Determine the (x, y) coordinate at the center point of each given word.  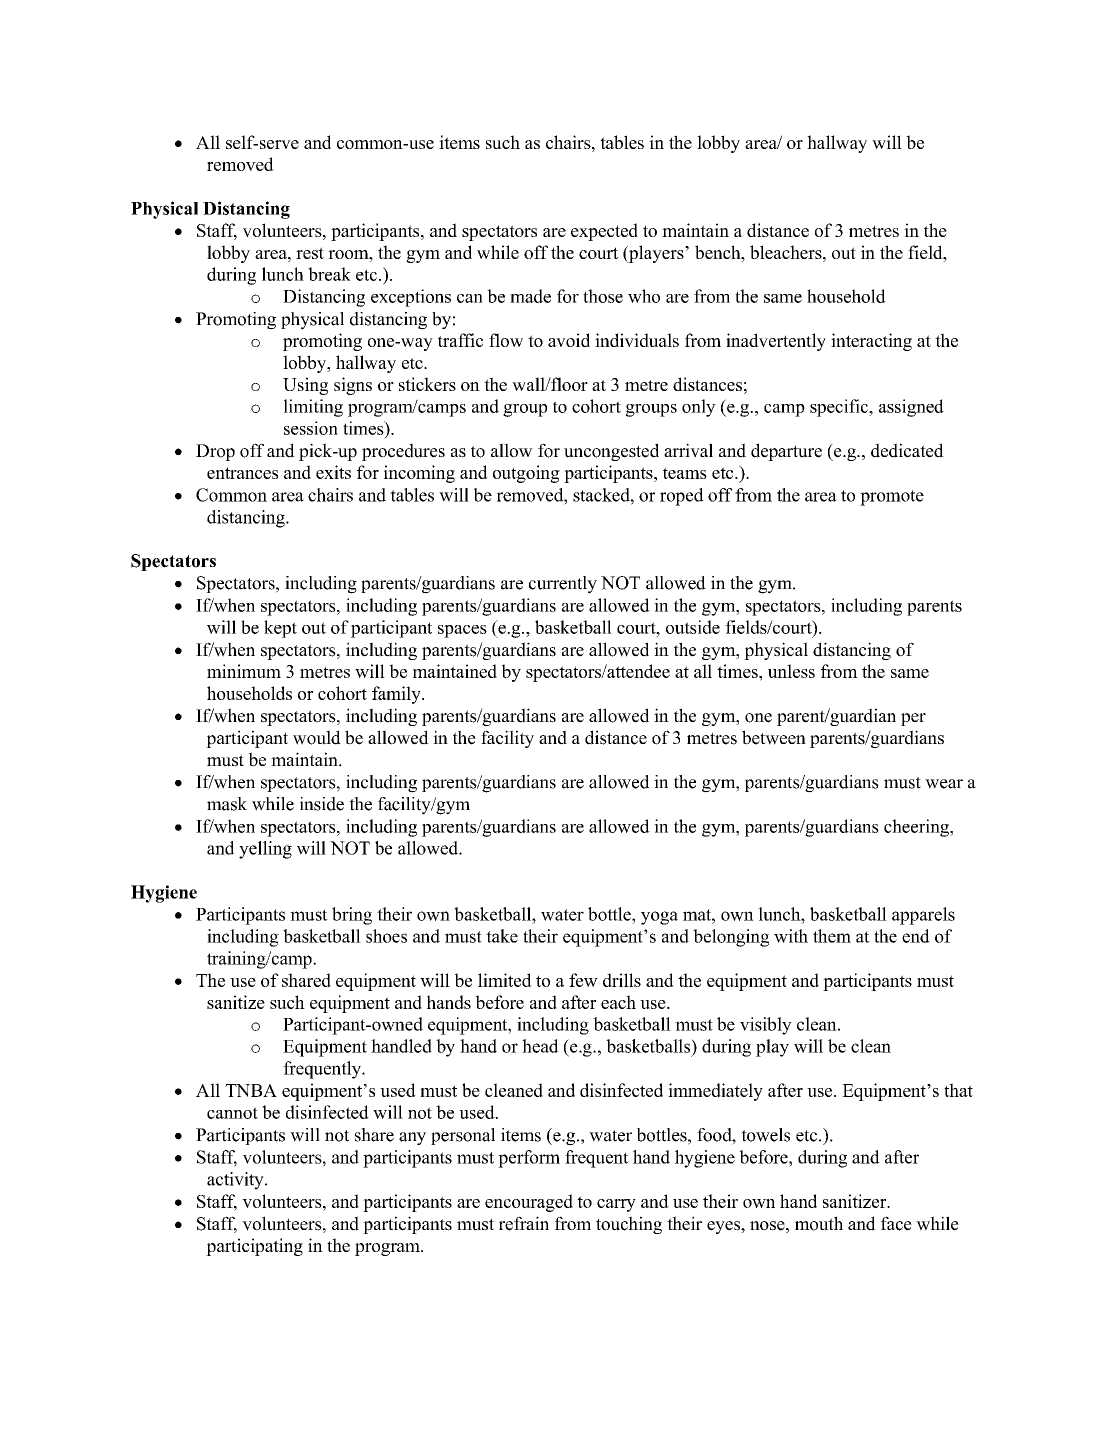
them (832, 936)
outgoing (526, 474)
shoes (386, 936)
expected (604, 232)
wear (944, 784)
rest (310, 253)
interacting (871, 342)
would (317, 737)
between (774, 737)
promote (892, 498)
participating (254, 1247)
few (583, 980)
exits (333, 472)
